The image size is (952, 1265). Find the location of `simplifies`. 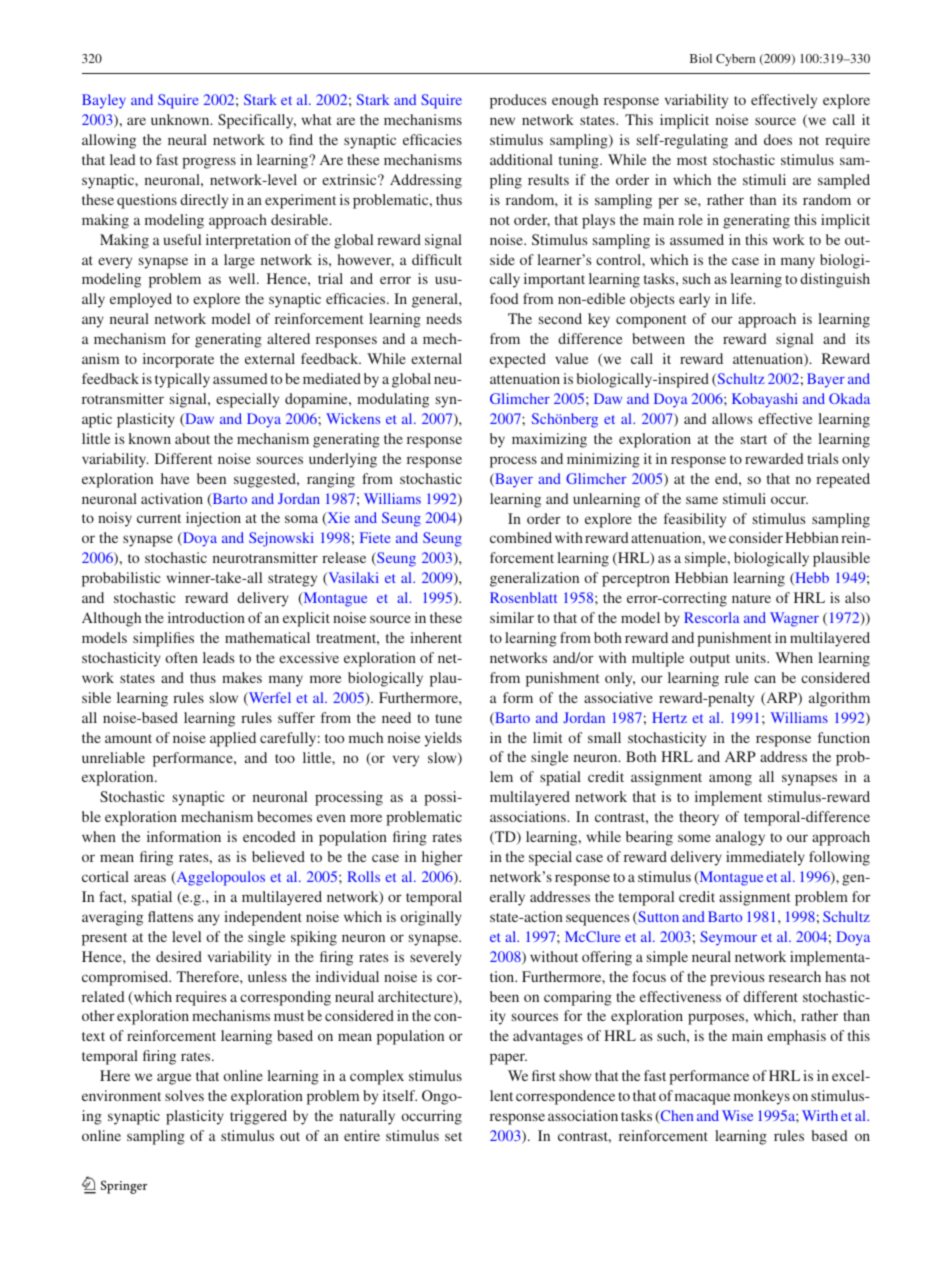

simplifies is located at coordinates (163, 639).
